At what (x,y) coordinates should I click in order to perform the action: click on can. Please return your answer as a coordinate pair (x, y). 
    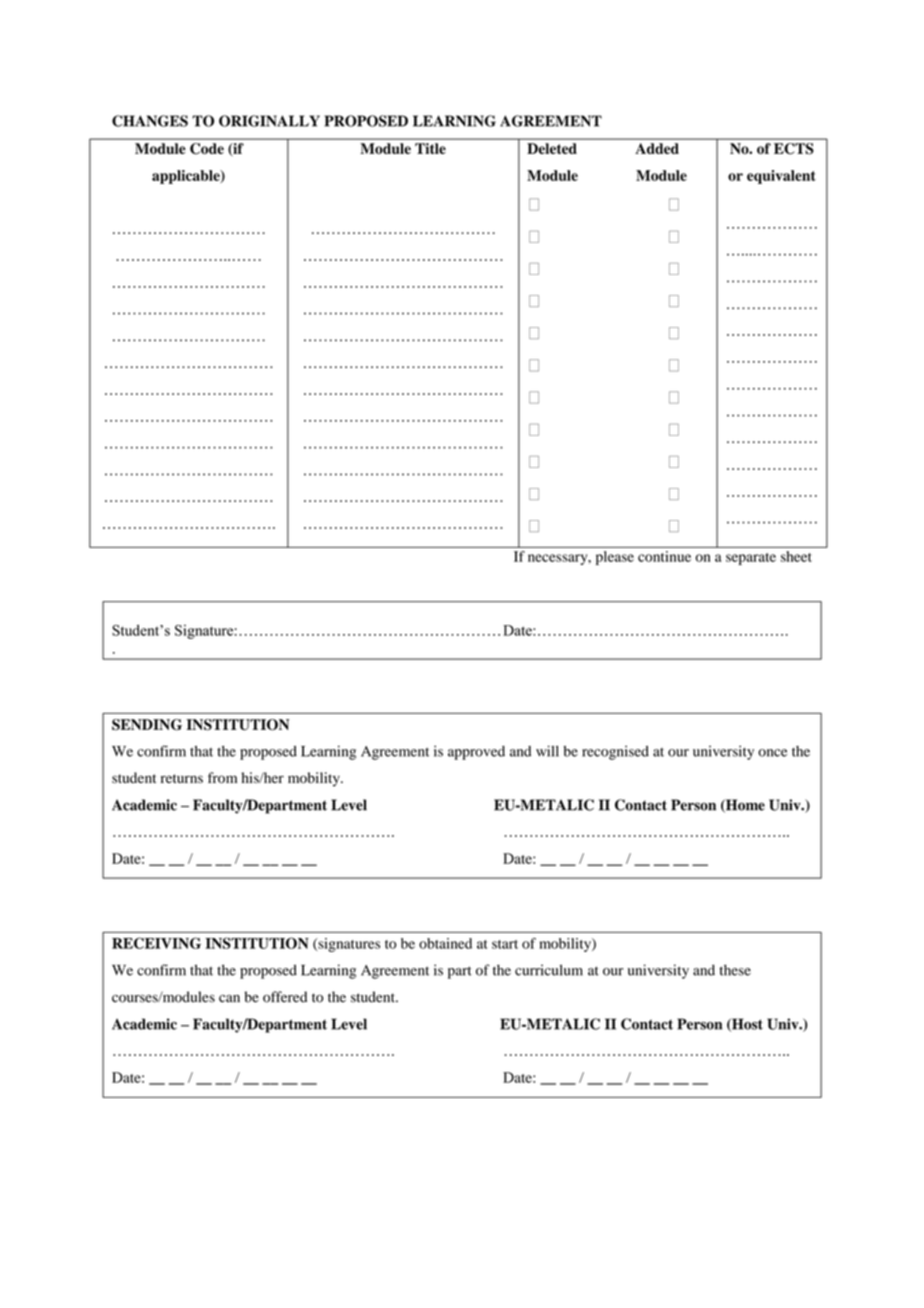
    Looking at the image, I should click on (229, 999).
